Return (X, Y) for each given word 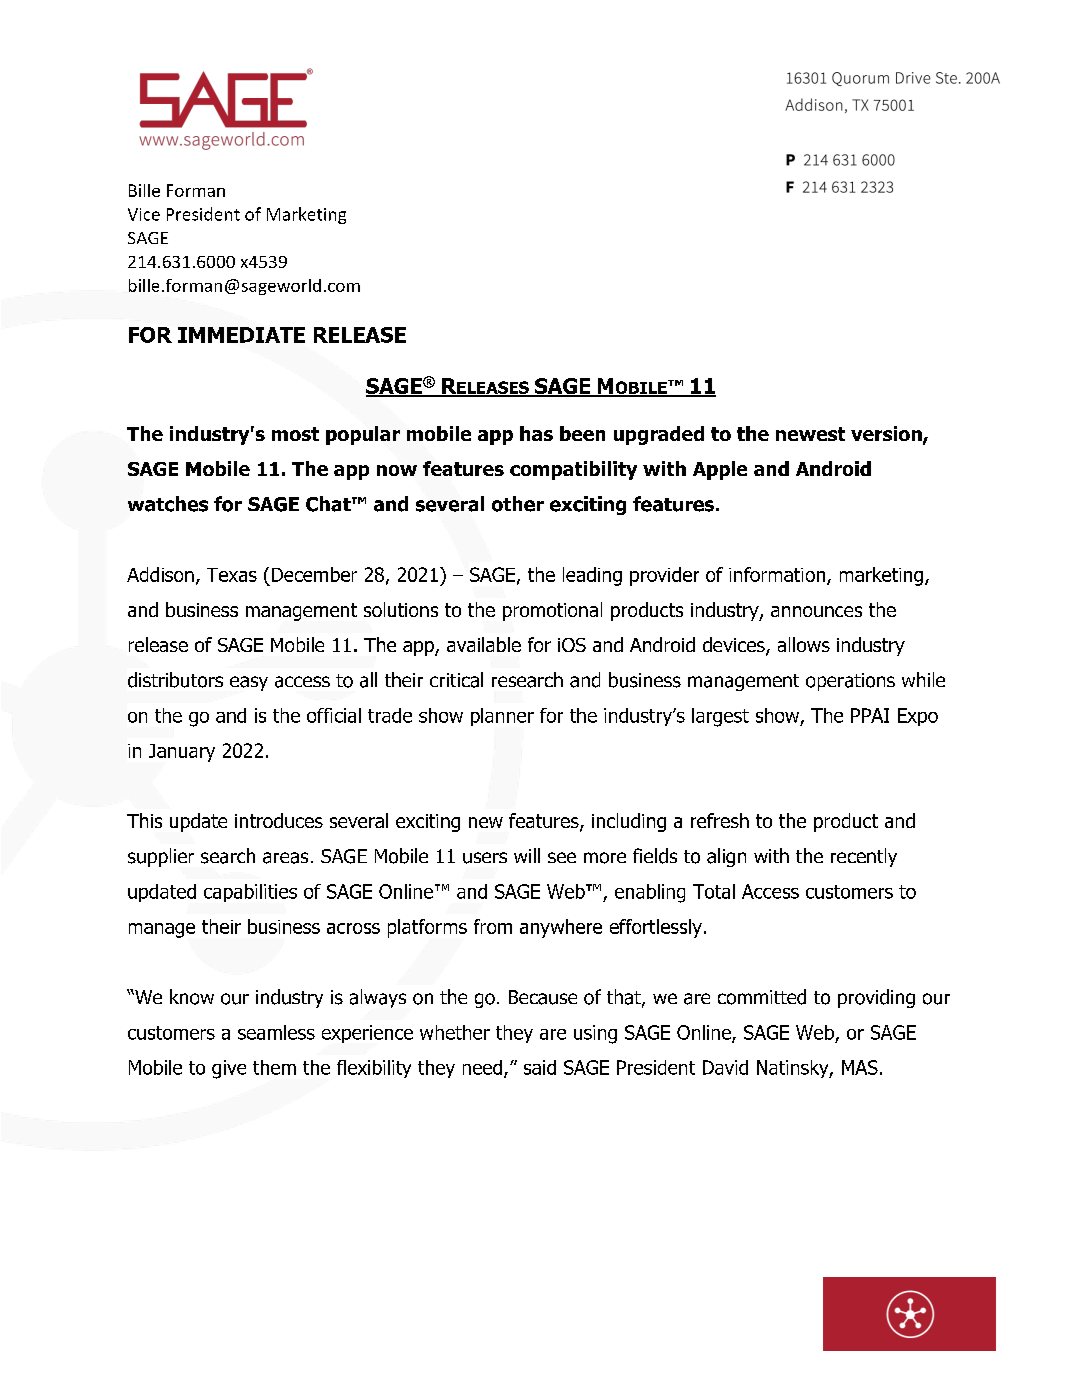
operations (850, 682)
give (229, 1069)
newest (810, 434)
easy (249, 683)
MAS (860, 1067)
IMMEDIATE (241, 335)
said (540, 1067)
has (536, 433)
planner (502, 717)
